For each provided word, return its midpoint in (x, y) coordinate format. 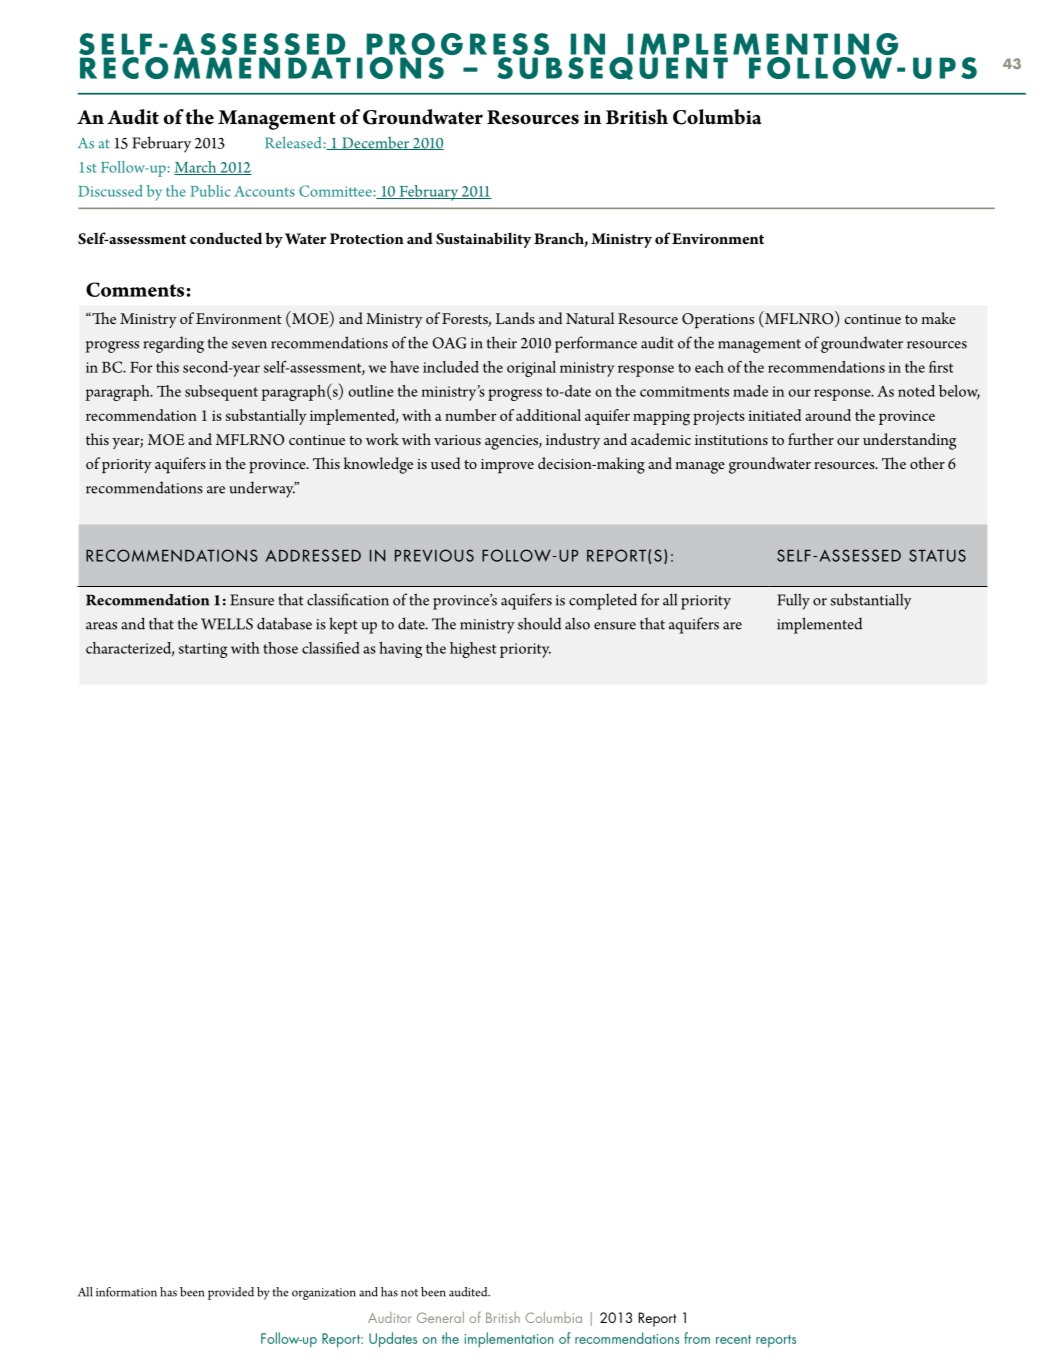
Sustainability (483, 240)
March (196, 168)
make (939, 318)
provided (231, 1293)
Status (937, 555)
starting (203, 650)
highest (473, 650)
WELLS (227, 624)
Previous (434, 555)
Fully (793, 601)
